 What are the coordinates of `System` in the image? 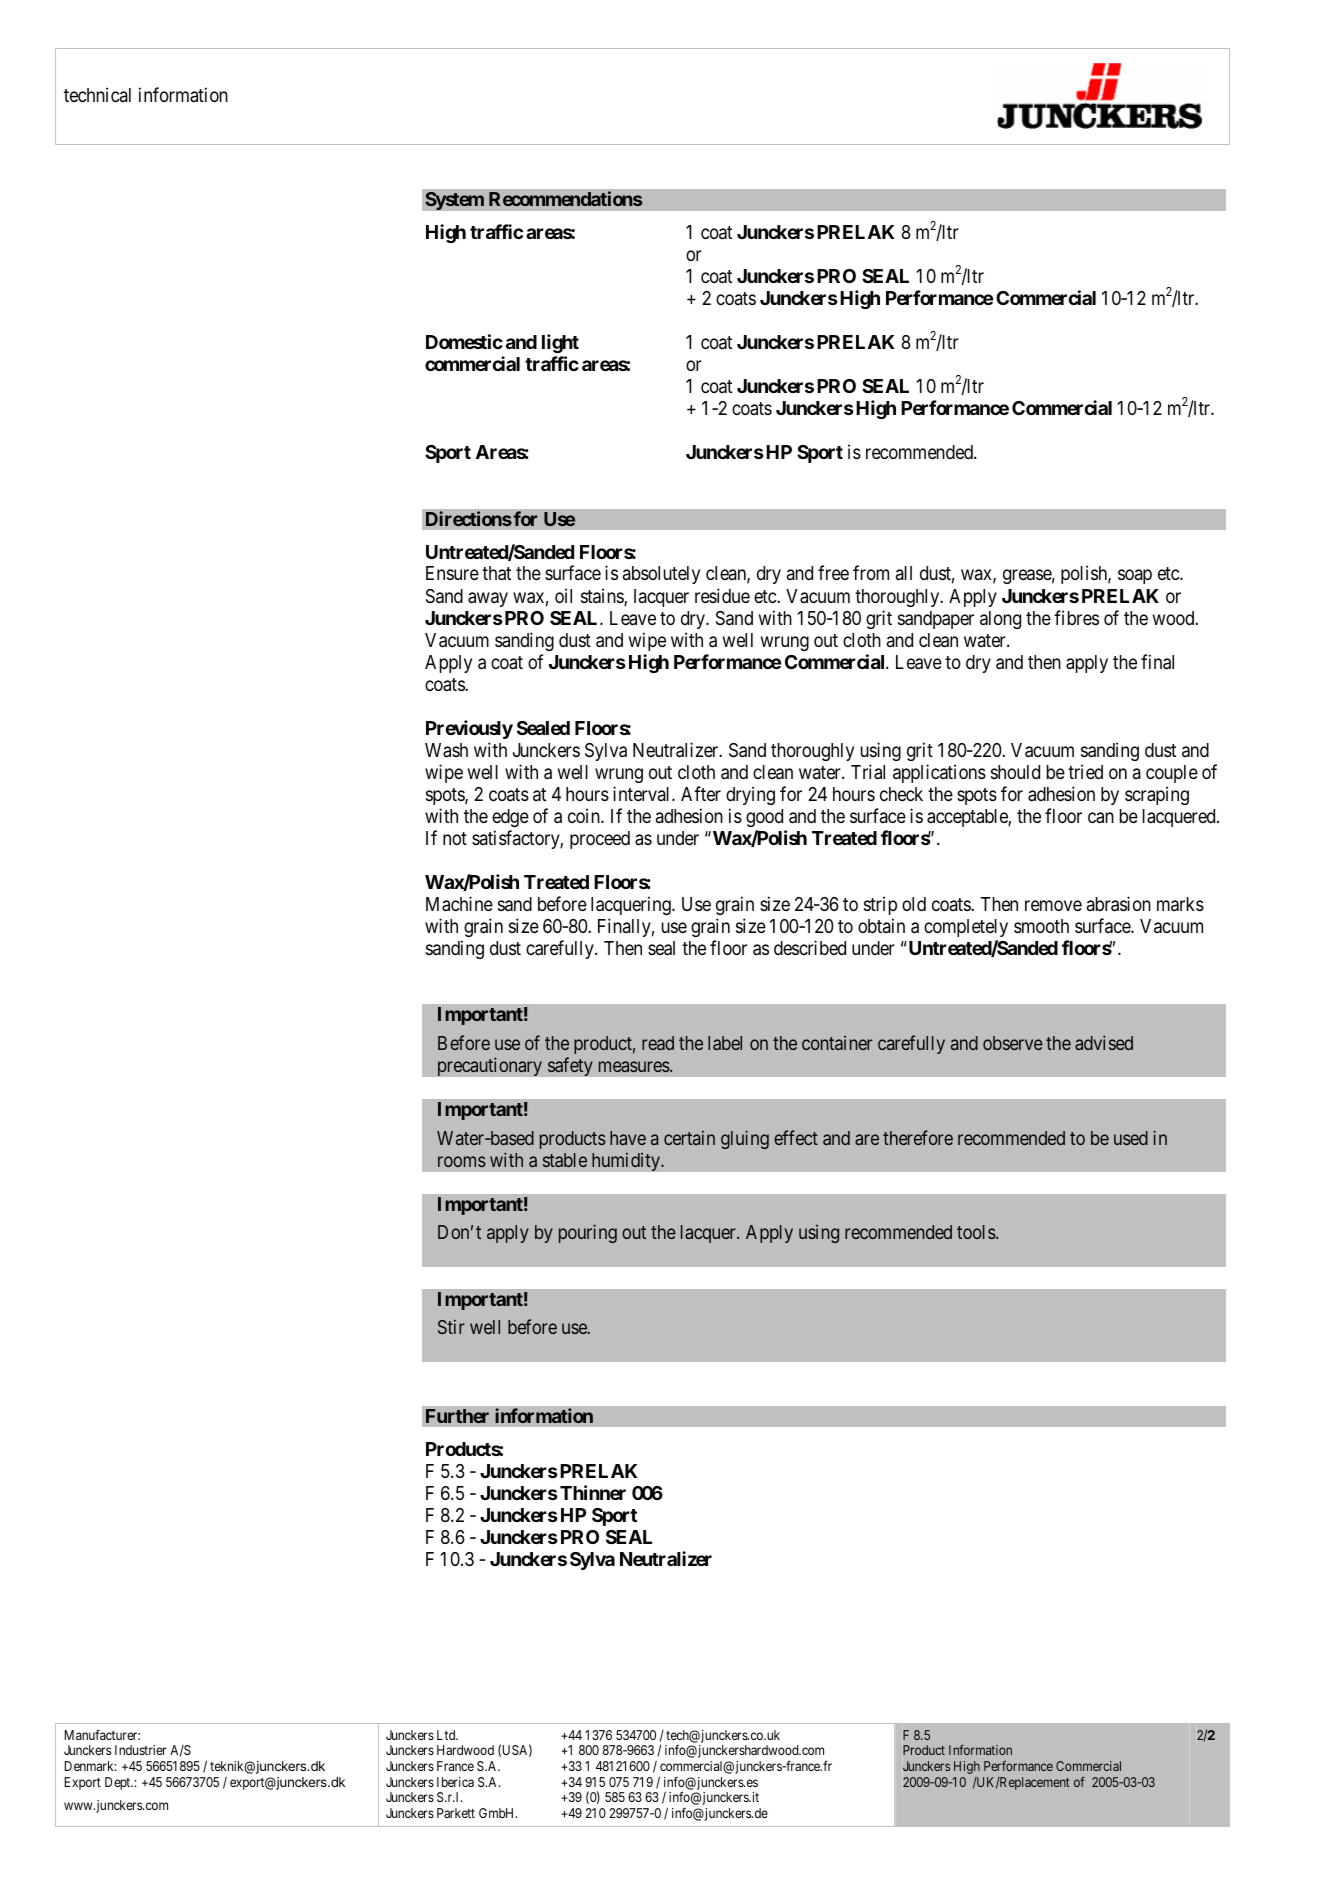 It's located at (454, 200).
